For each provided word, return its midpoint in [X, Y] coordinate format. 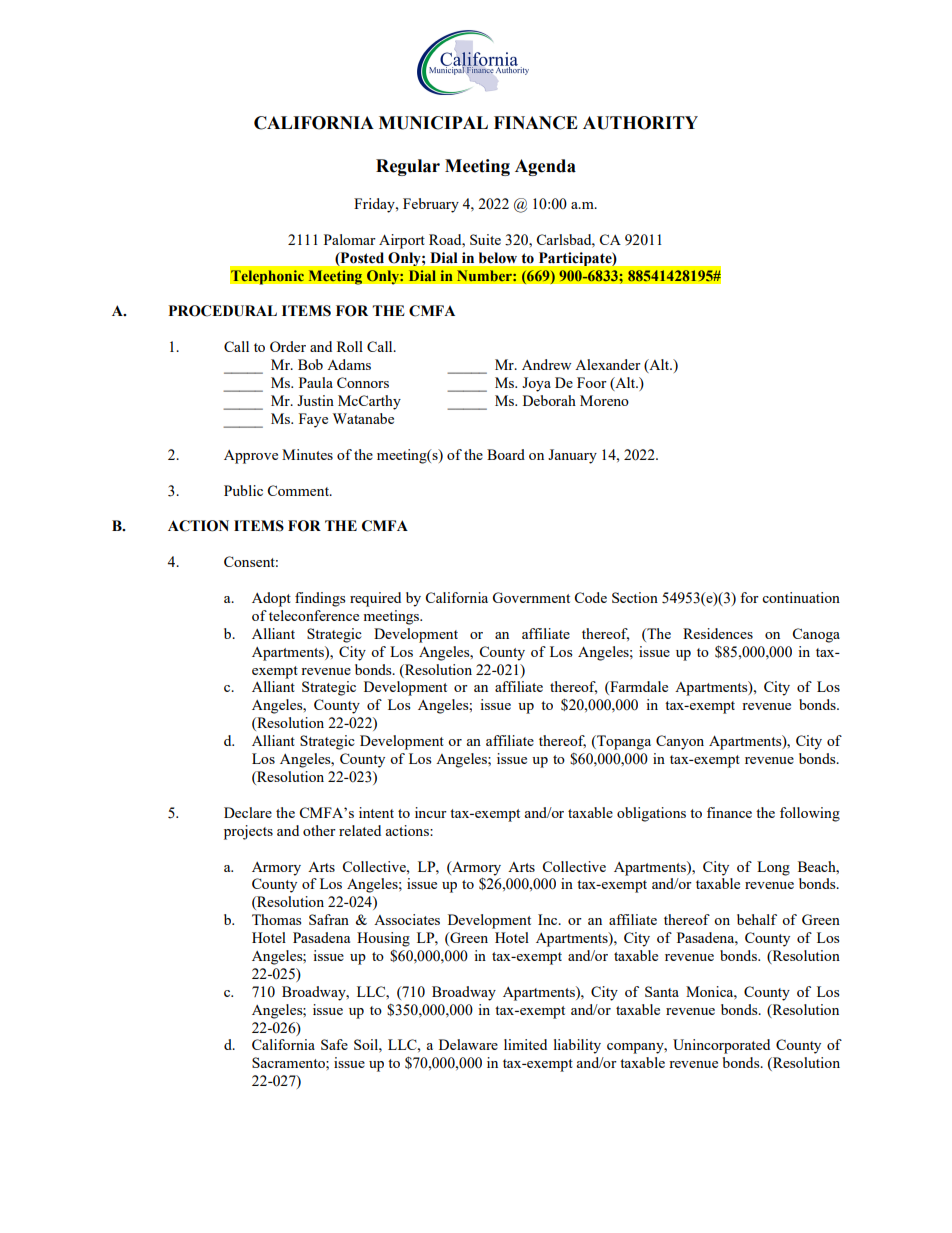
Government [531, 597]
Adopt [271, 599]
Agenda [545, 167]
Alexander [608, 364]
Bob [310, 364]
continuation [801, 597]
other [319, 830]
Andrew [546, 364]
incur [431, 812]
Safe [334, 1044]
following [810, 814]
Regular [408, 167]
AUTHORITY [640, 123]
